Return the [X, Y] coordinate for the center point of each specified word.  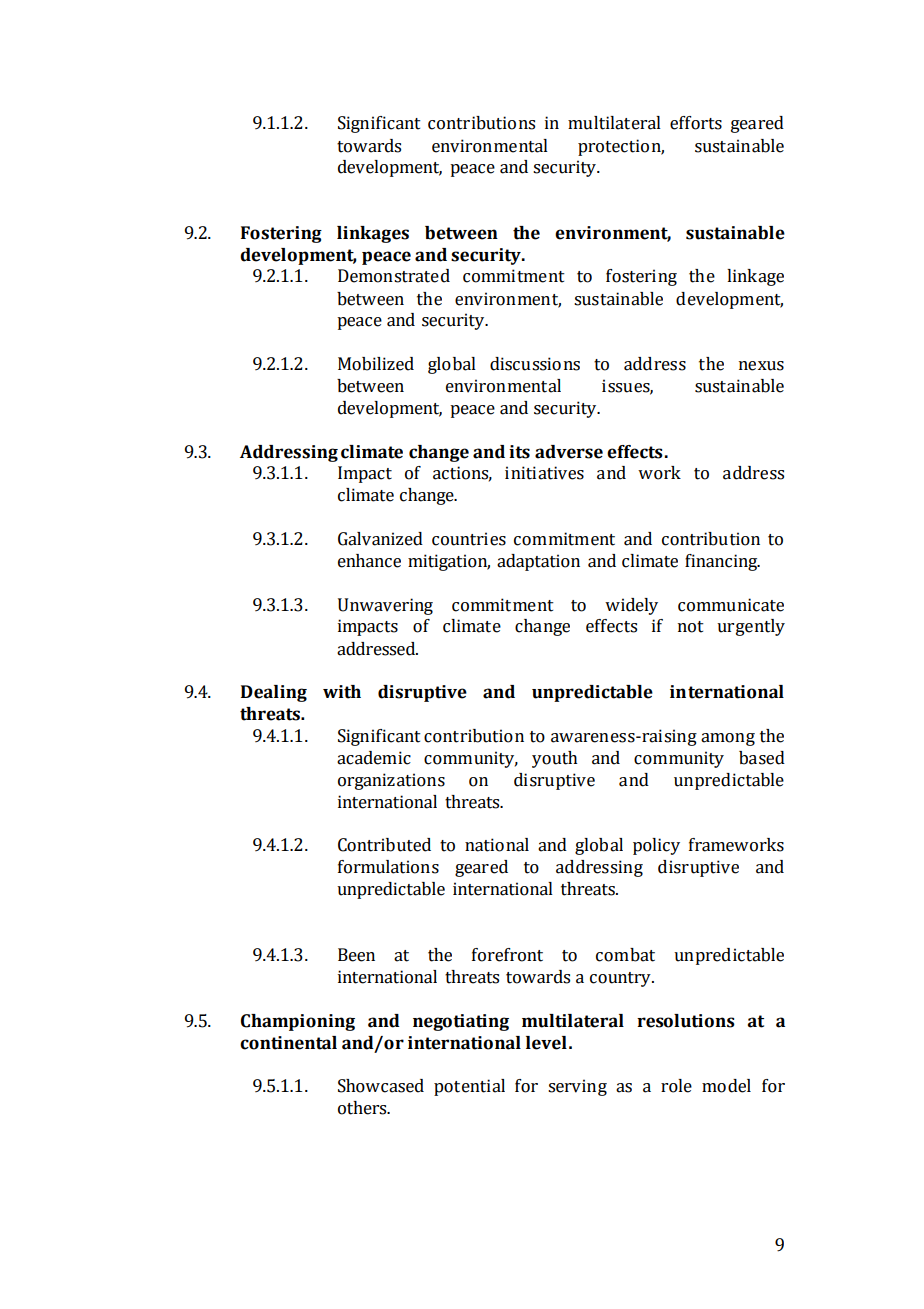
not [691, 627]
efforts [696, 123]
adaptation [538, 562]
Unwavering [385, 606]
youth [555, 759]
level [546, 1043]
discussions [535, 364]
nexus [761, 366]
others [363, 1108]
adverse [569, 452]
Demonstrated [394, 276]
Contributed [384, 845]
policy [656, 846]
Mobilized [376, 364]
